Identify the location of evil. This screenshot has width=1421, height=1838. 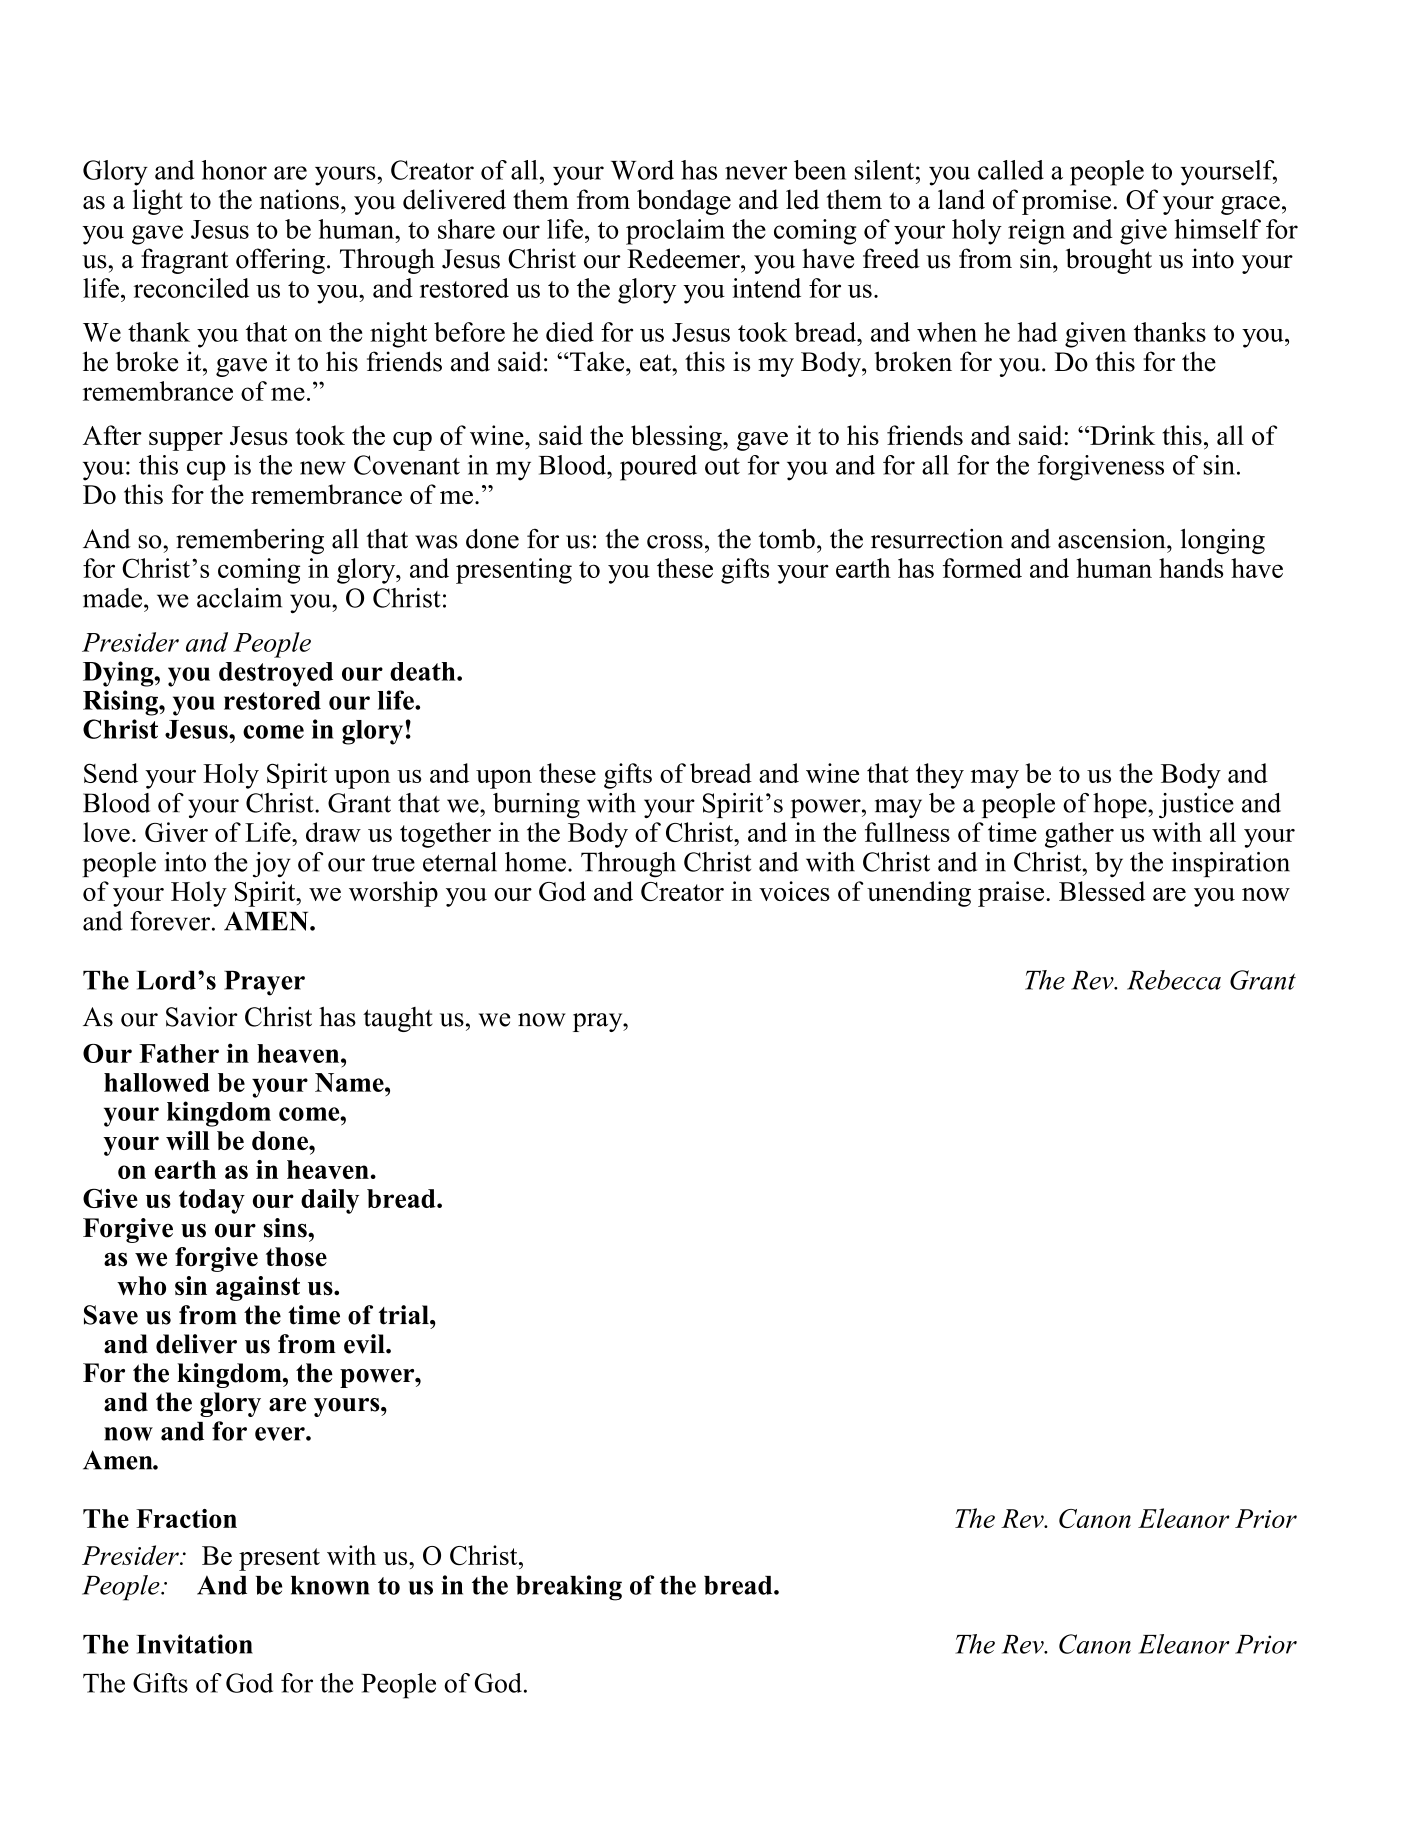
(365, 1344).
